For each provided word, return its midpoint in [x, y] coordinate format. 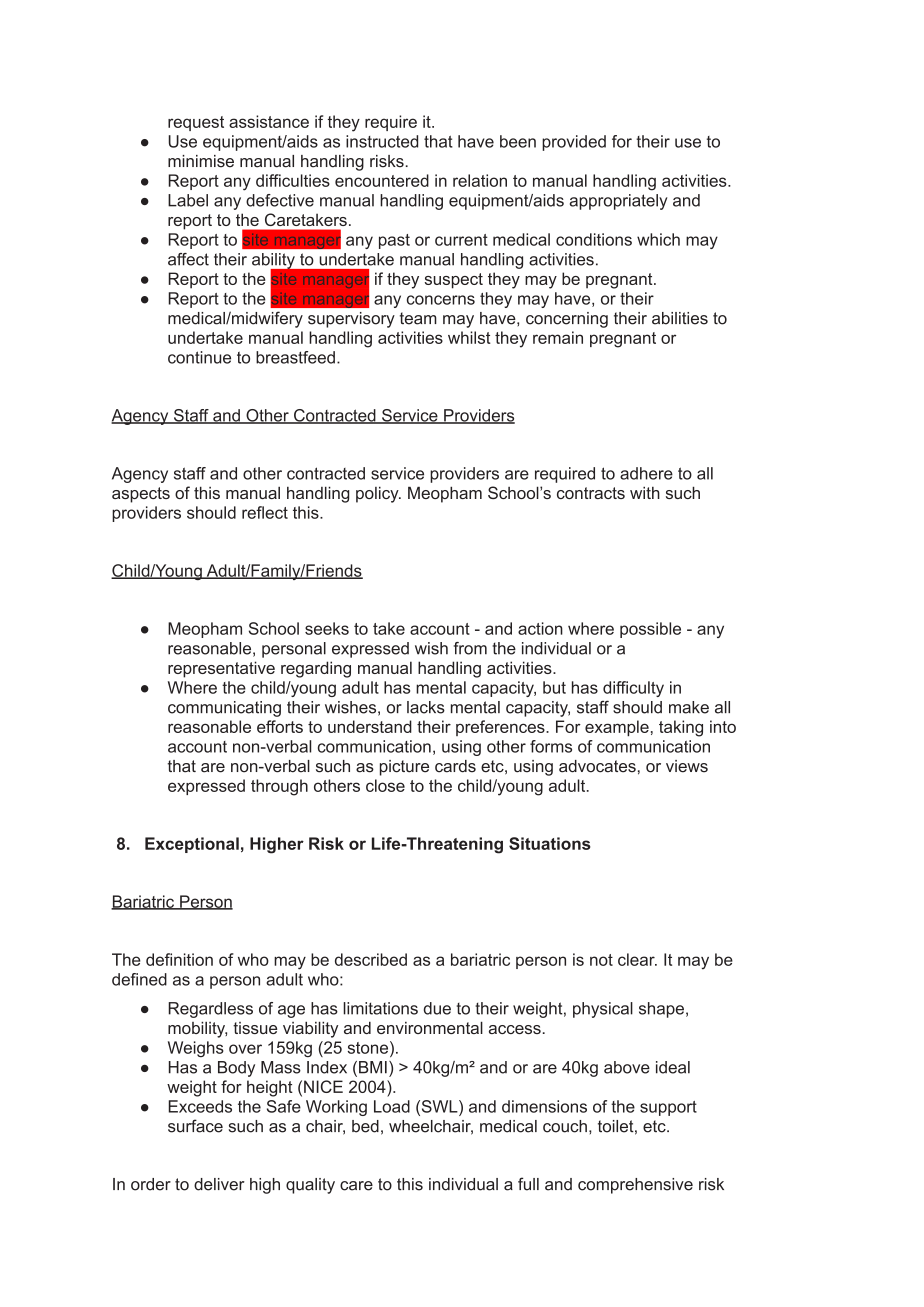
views [687, 766]
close [385, 785]
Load [392, 1106]
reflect [265, 512]
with [645, 492]
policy [378, 494]
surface [195, 1126]
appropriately [619, 202]
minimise [201, 161]
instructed [382, 141]
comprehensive [635, 1186]
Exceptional [192, 845]
